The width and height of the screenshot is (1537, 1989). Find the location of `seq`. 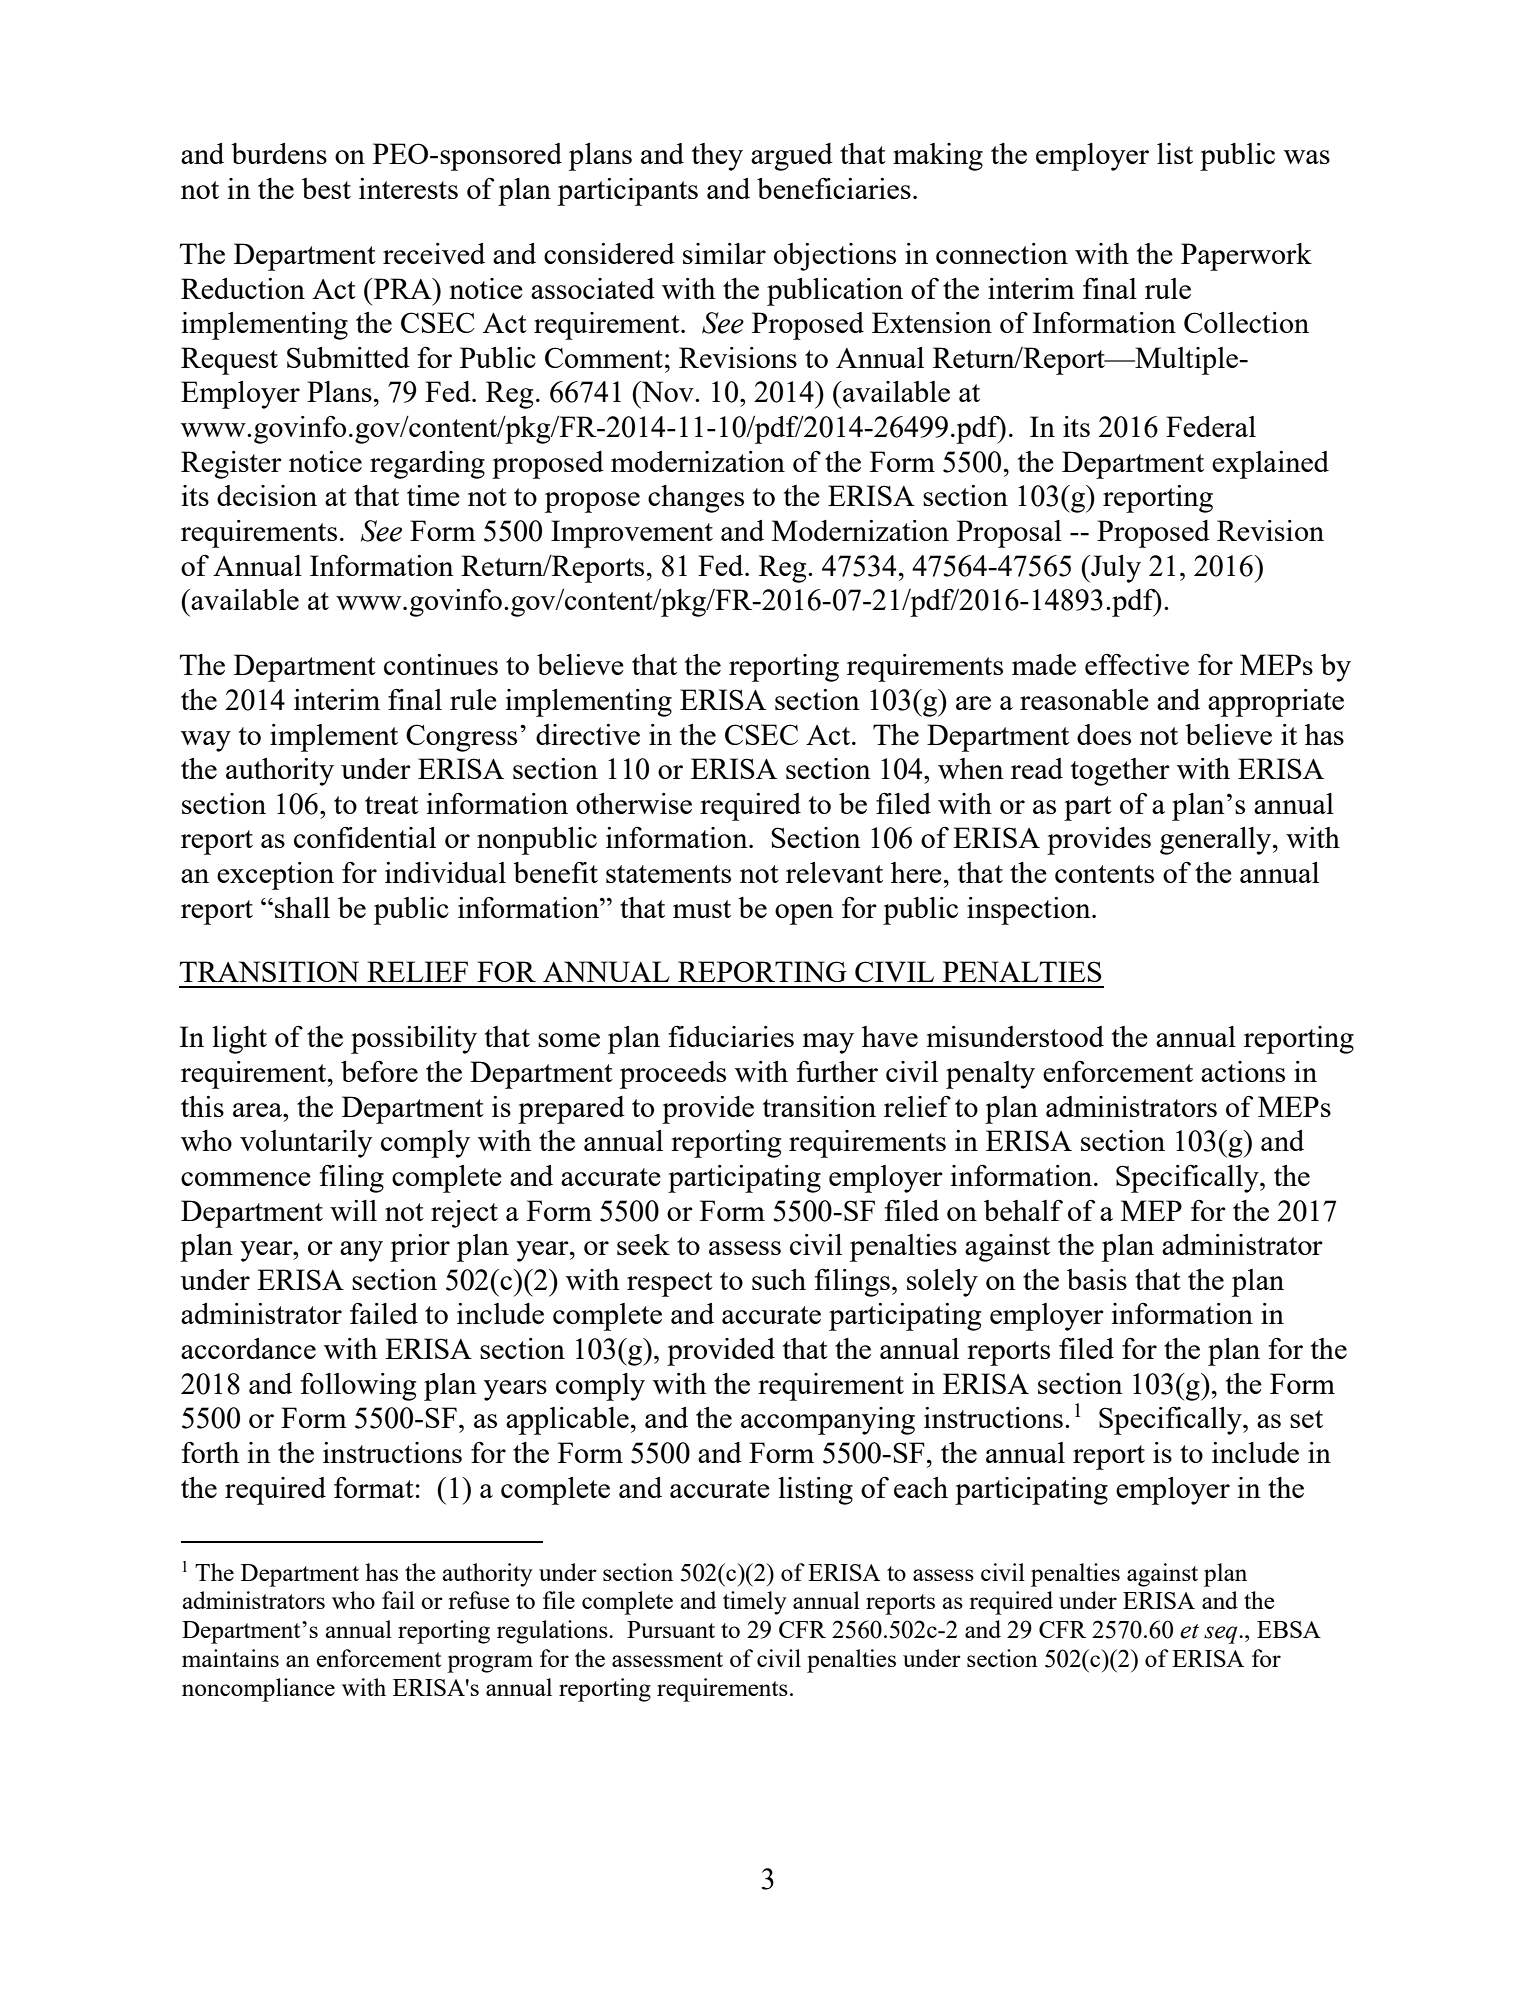

seq is located at coordinates (1222, 1635).
